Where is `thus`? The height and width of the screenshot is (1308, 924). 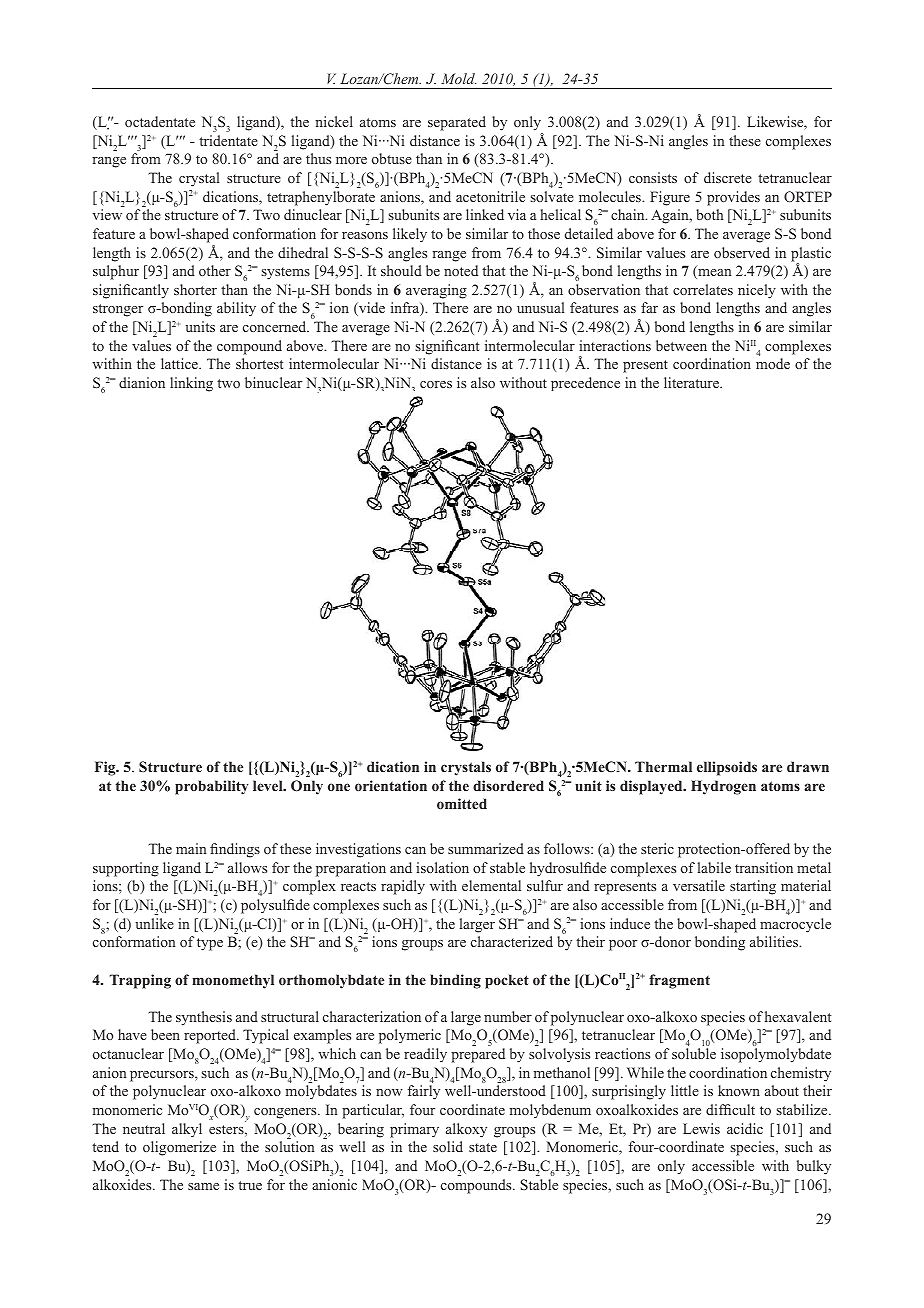 thus is located at coordinates (318, 158).
